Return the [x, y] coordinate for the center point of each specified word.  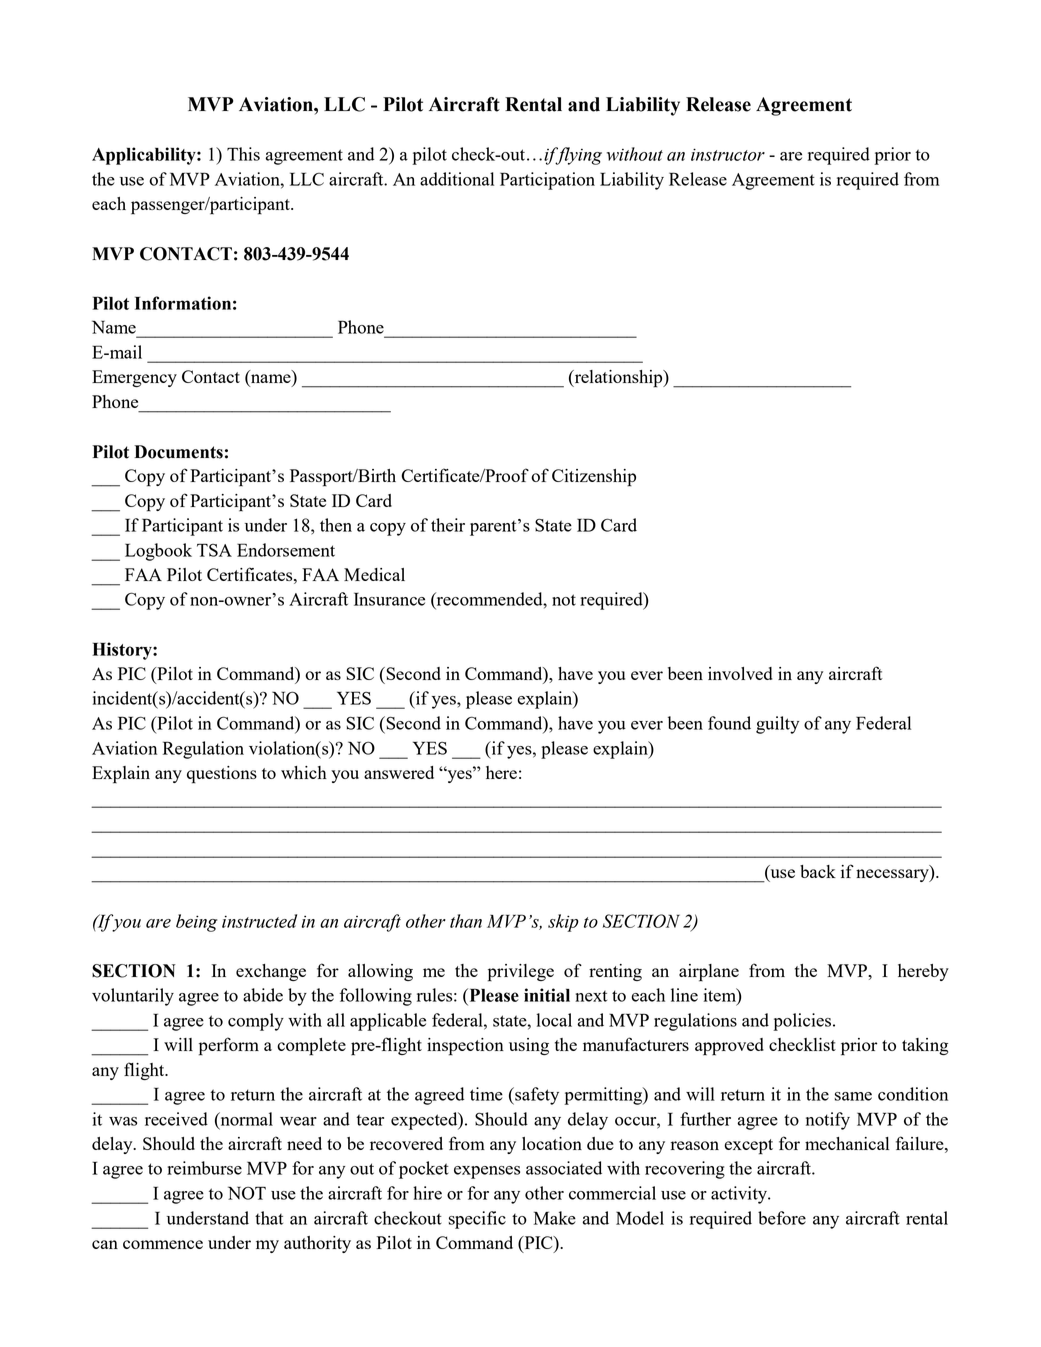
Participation [547, 181]
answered [399, 772]
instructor [728, 154]
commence [163, 1244]
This [243, 154]
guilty [777, 725]
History [123, 651]
